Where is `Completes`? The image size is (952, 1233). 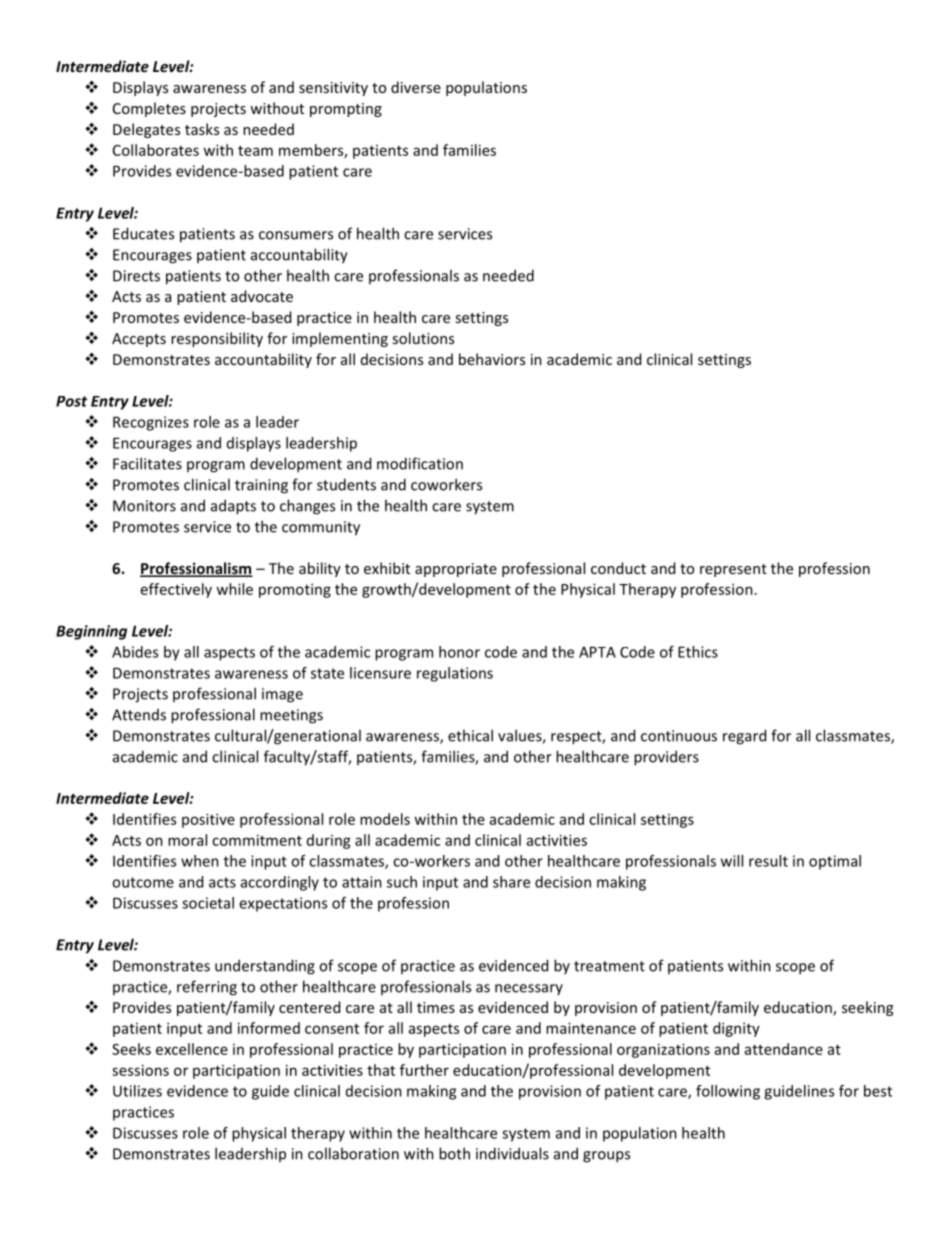
Completes is located at coordinates (149, 109).
